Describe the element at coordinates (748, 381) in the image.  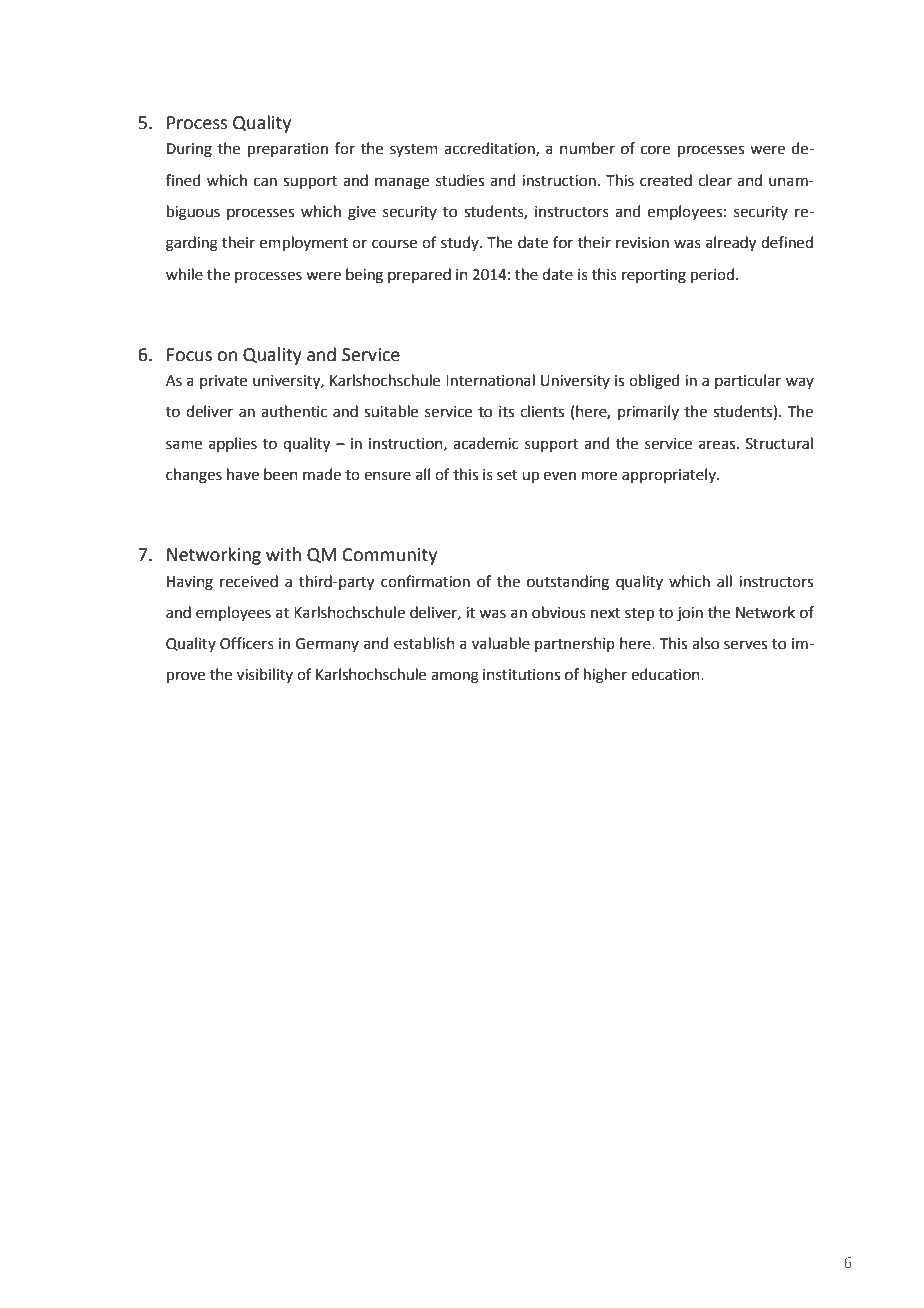
I see `particular` at that location.
